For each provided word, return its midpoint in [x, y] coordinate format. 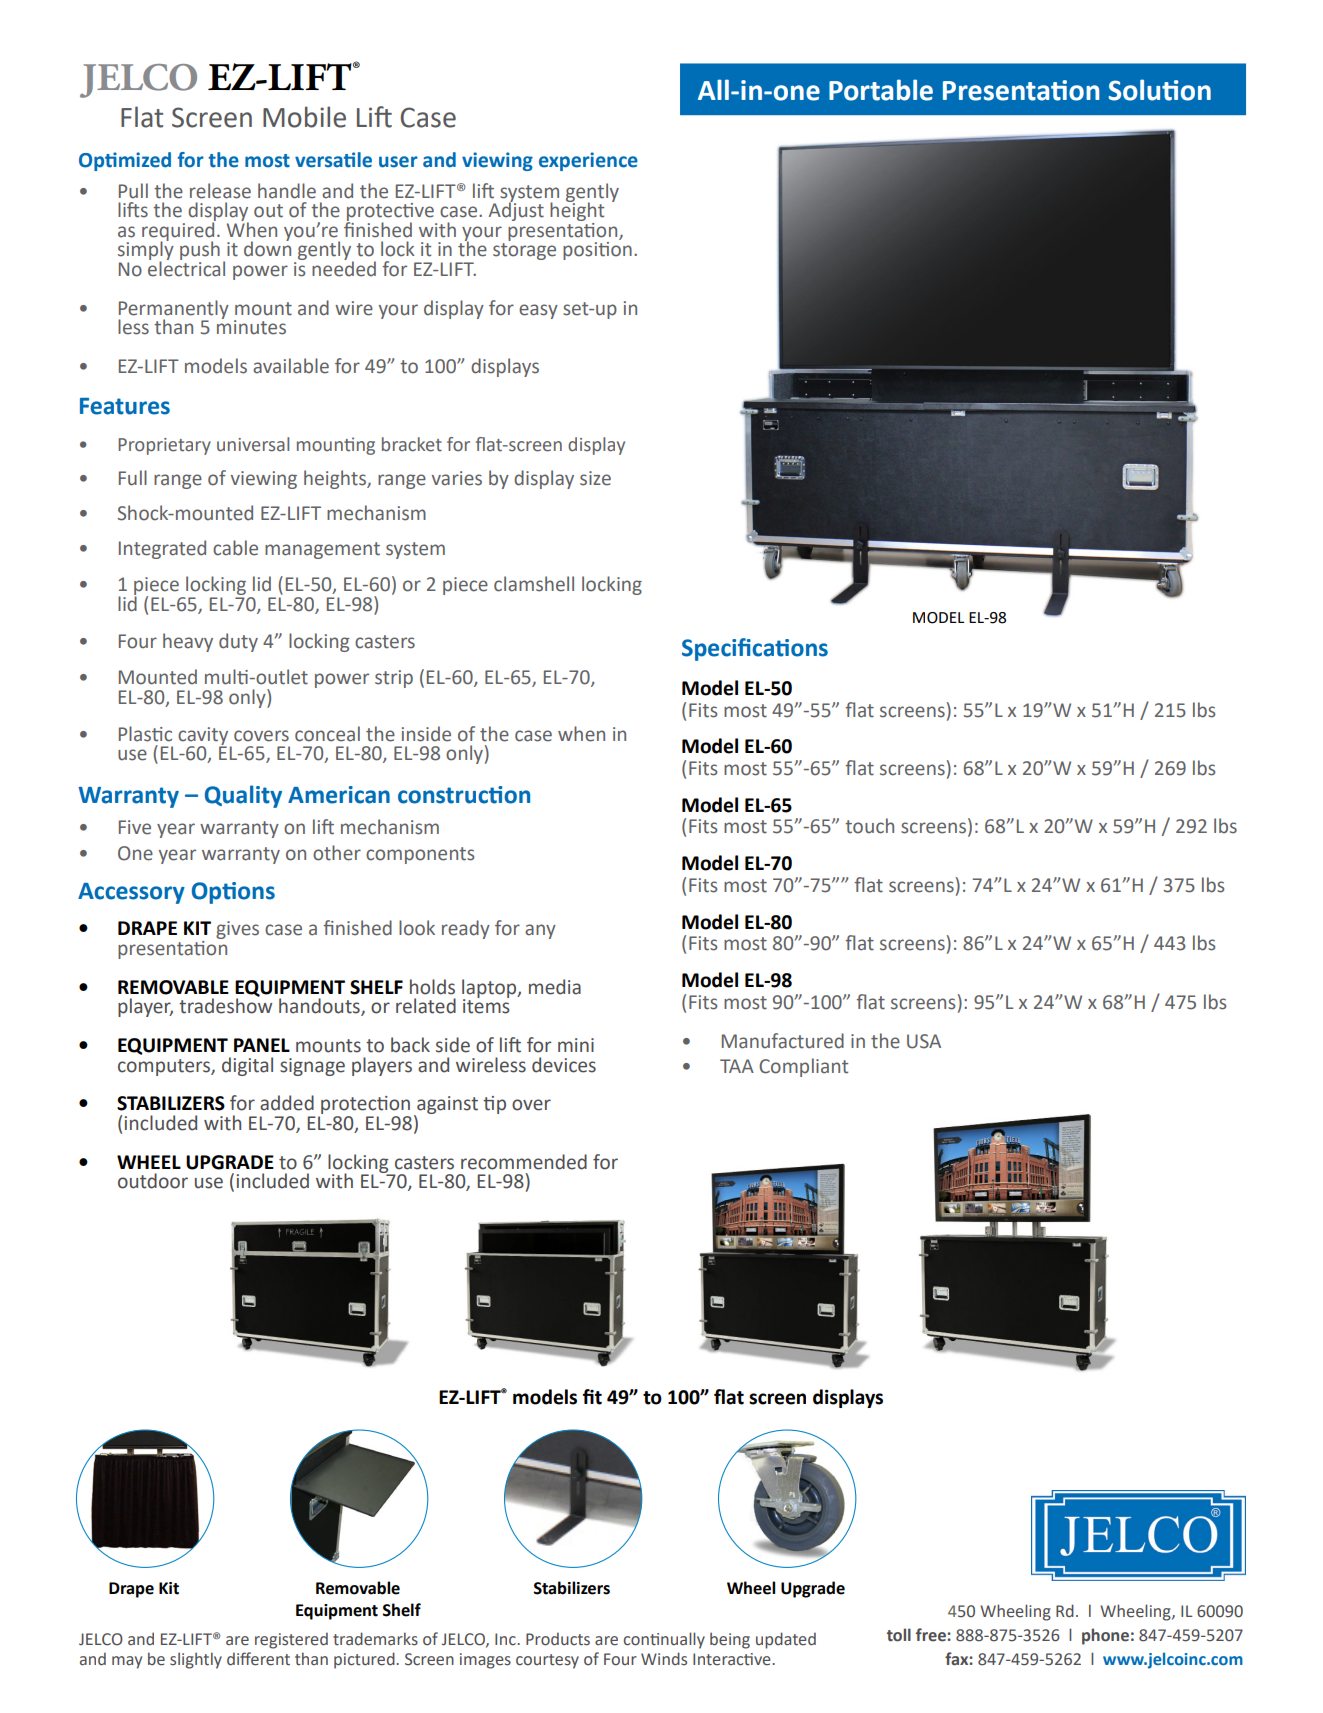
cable [235, 548]
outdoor [153, 1181]
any [540, 931]
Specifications [755, 649]
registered [291, 1640]
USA [924, 1041]
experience [588, 161]
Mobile [304, 117]
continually [664, 1640]
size [595, 478]
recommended [524, 1162]
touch [869, 826]
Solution [1160, 90]
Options [233, 893]
